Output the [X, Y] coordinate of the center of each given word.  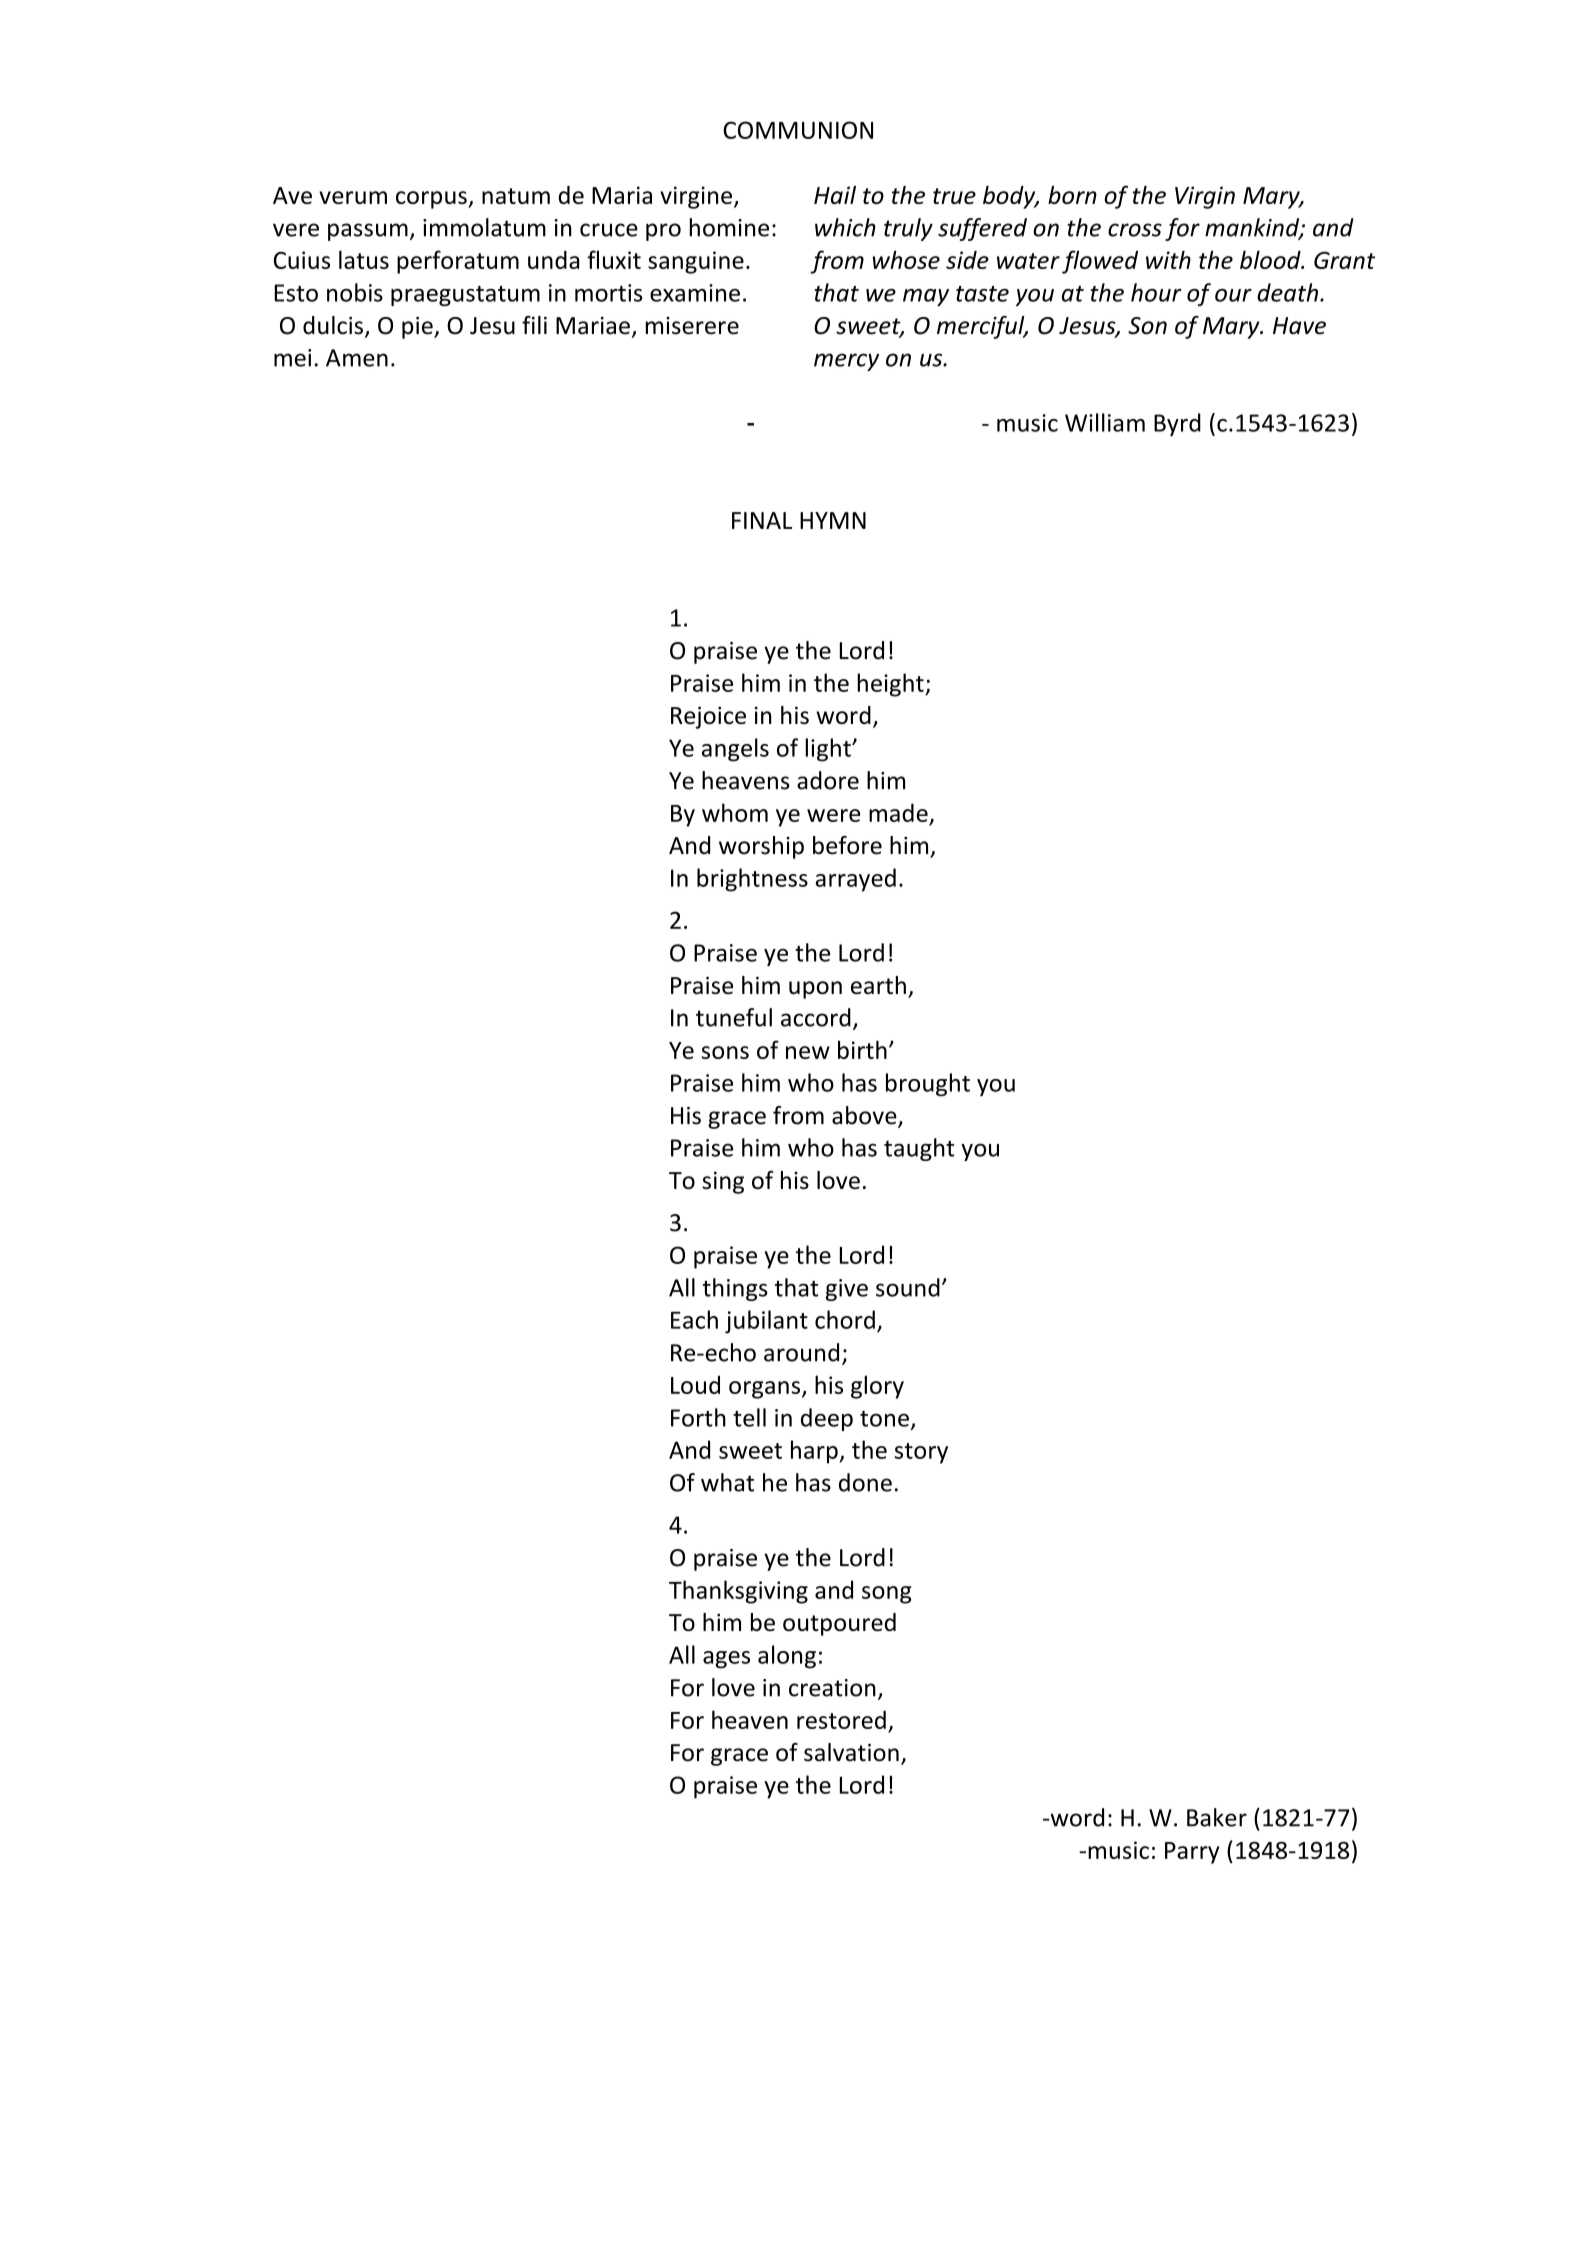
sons [725, 1052]
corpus [432, 200]
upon [815, 990]
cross [1135, 230]
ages [726, 1660]
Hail [835, 195]
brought [928, 1084]
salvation [851, 1752]
